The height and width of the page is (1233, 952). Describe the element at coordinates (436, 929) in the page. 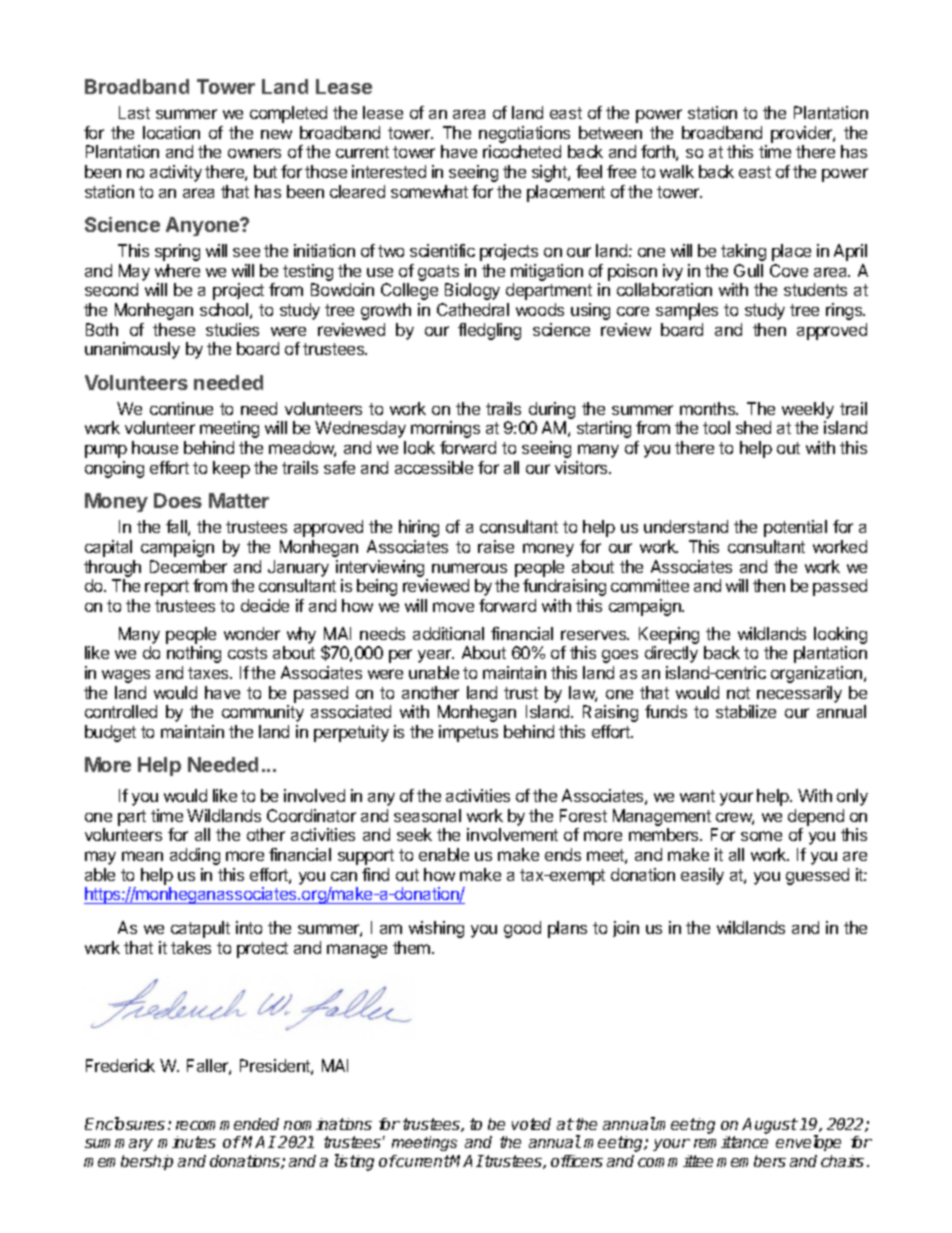

I see `wishing` at that location.
